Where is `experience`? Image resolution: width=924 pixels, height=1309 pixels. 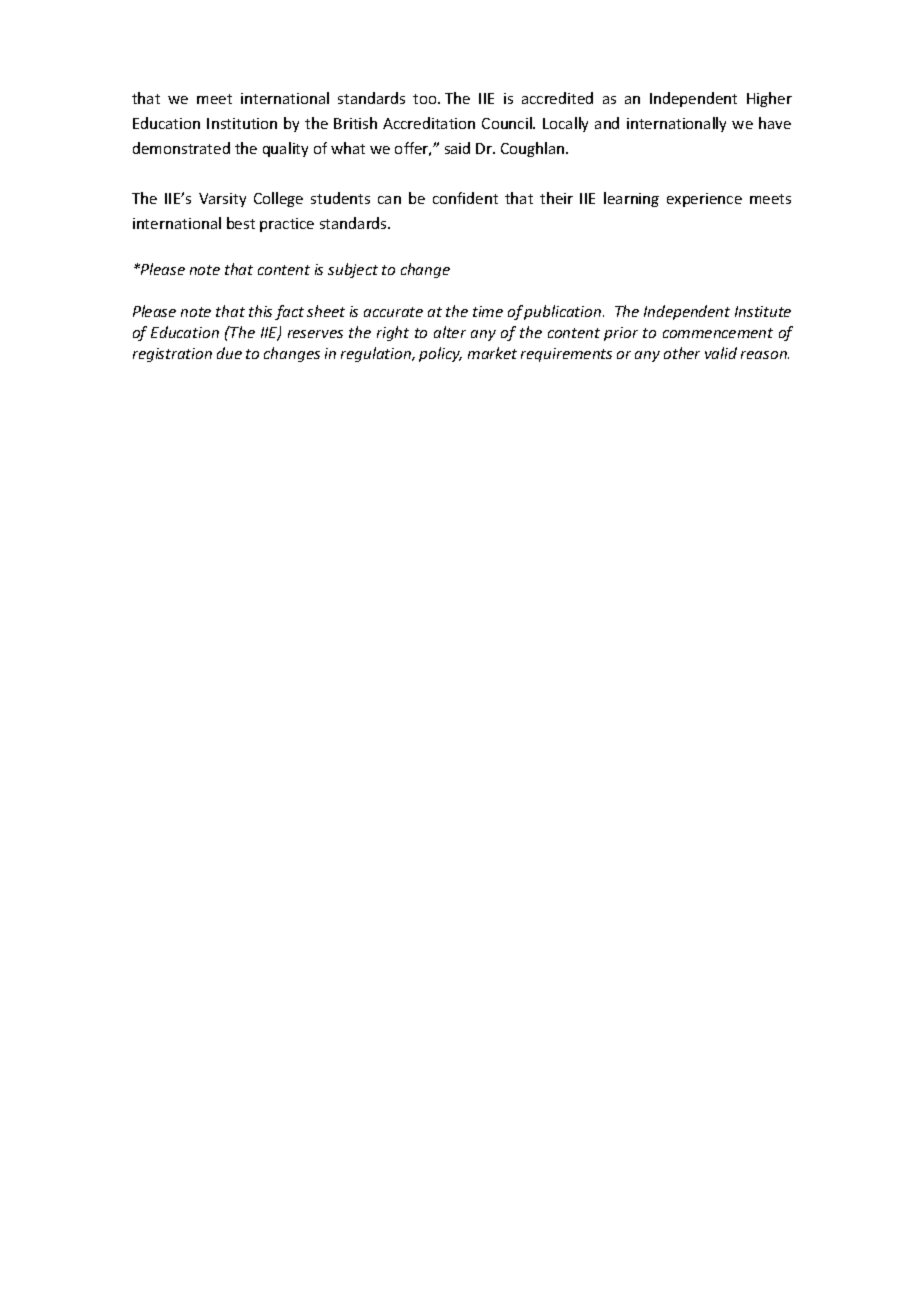 experience is located at coordinates (704, 200).
